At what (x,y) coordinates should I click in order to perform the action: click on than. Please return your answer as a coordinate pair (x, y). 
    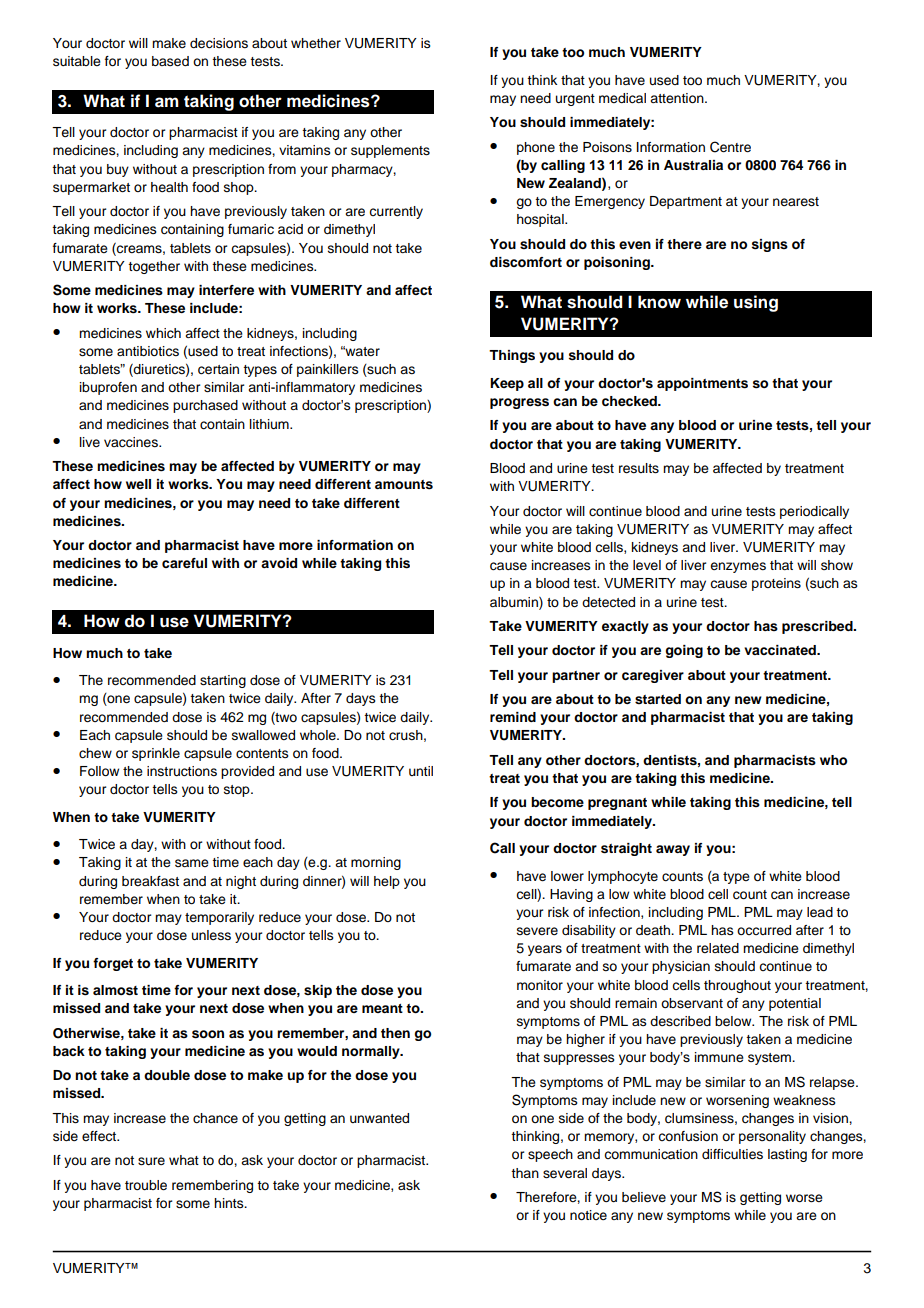
    Looking at the image, I should click on (525, 1173).
